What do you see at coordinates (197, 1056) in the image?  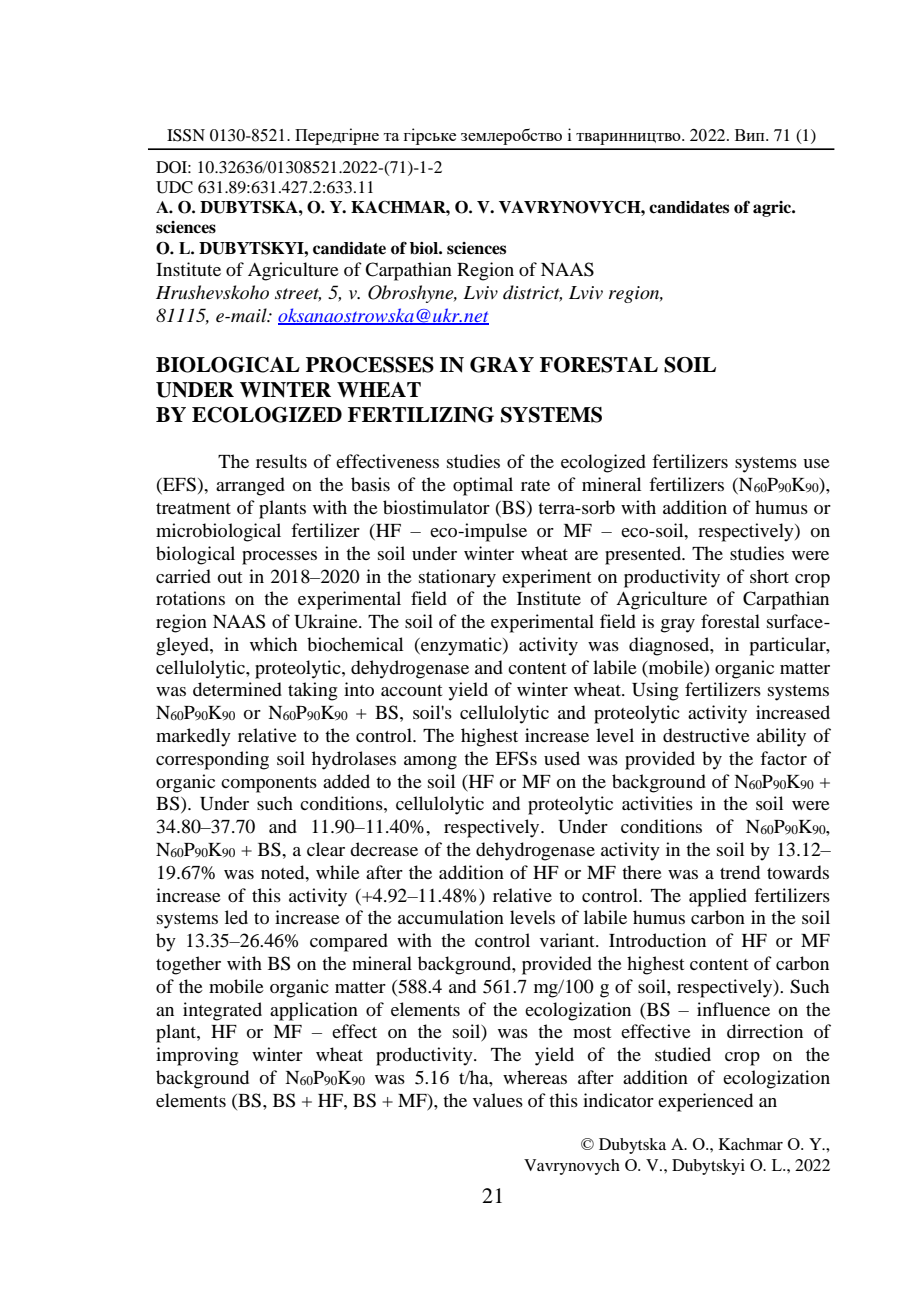 I see `improving` at bounding box center [197, 1056].
